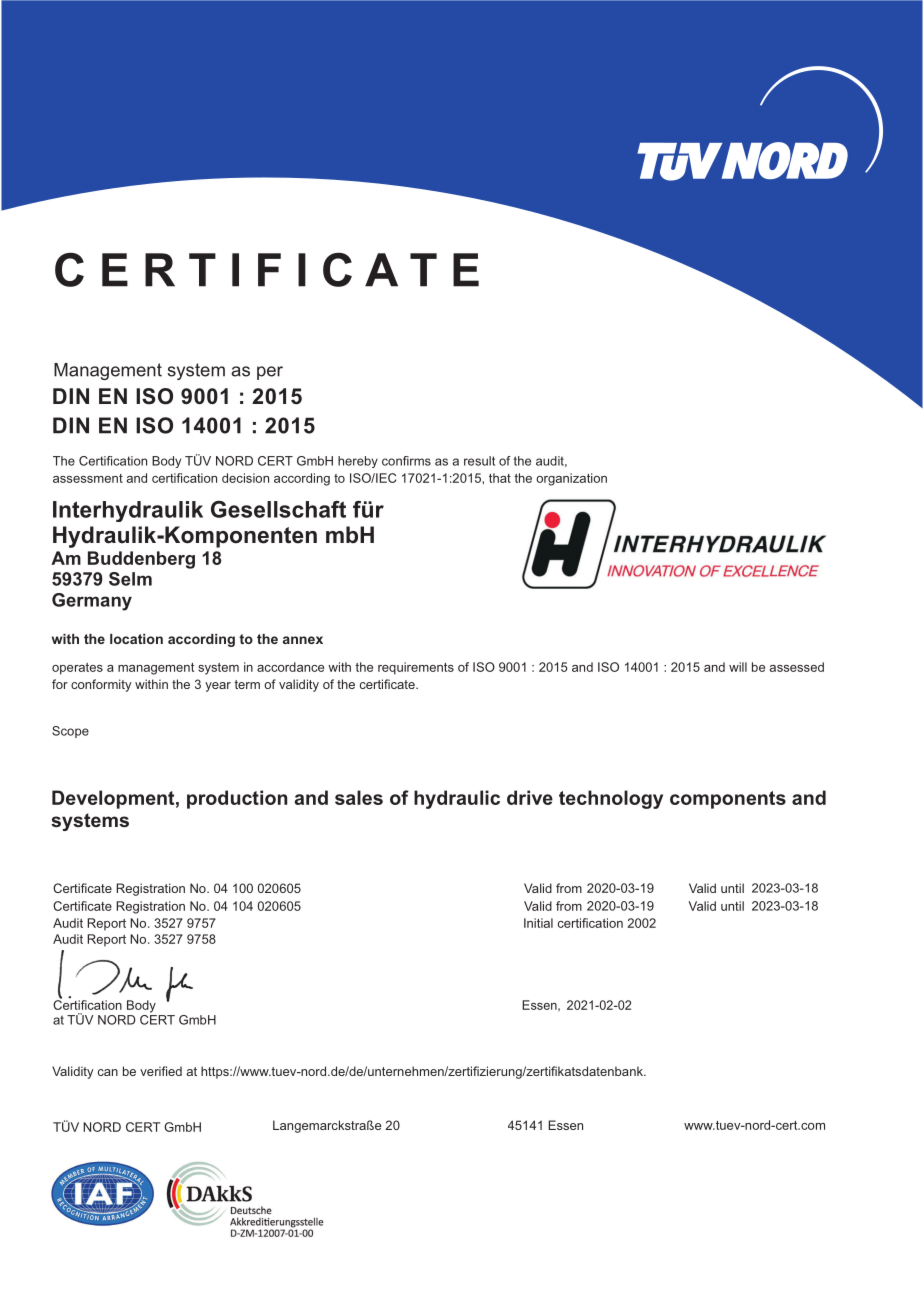  I want to click on confirms, so click(406, 461).
